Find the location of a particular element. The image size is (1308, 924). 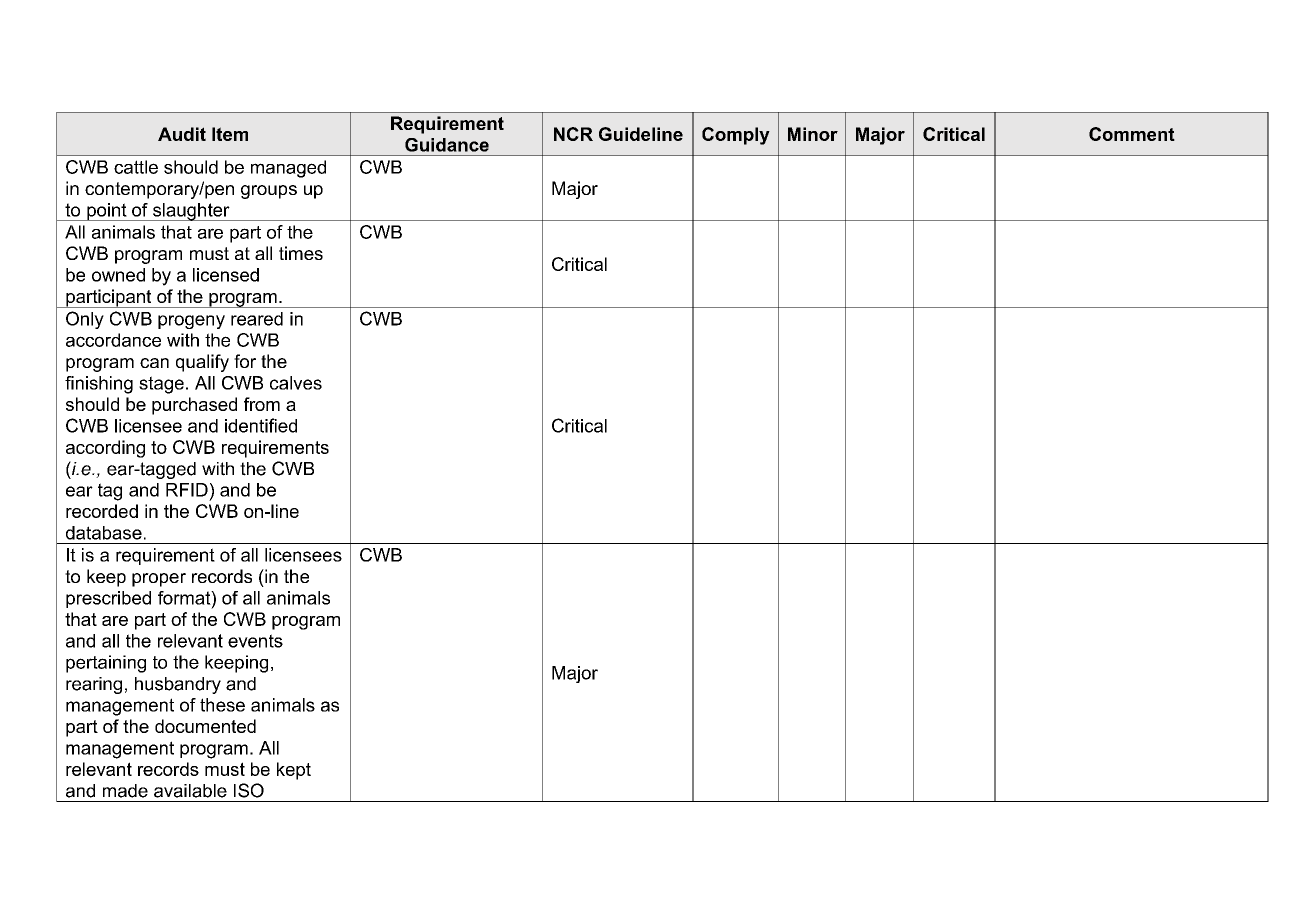

Item is located at coordinates (230, 134).
